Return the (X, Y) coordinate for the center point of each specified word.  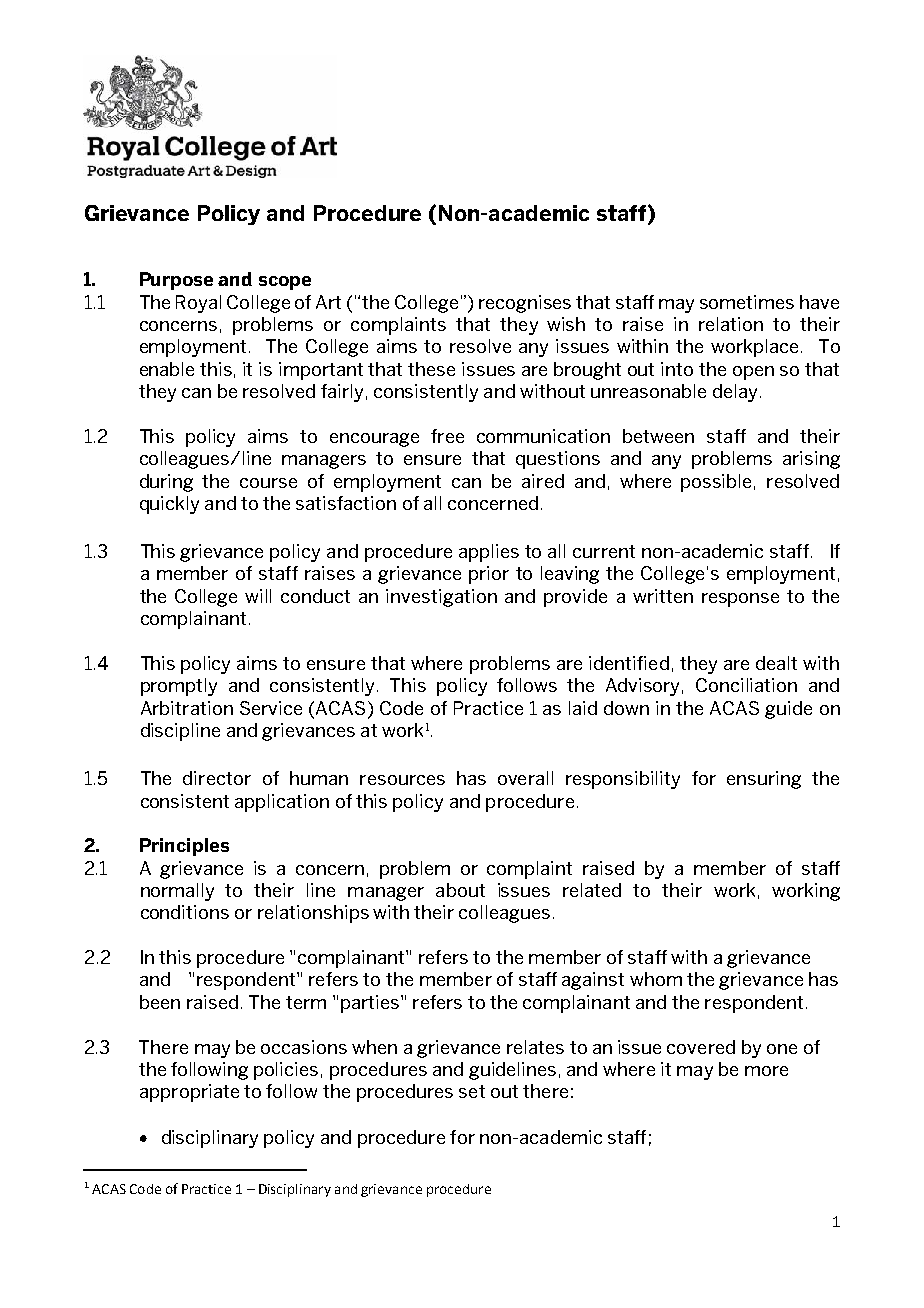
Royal (198, 304)
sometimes (747, 302)
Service (271, 708)
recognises (525, 304)
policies (286, 1071)
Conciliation (746, 685)
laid (583, 708)
